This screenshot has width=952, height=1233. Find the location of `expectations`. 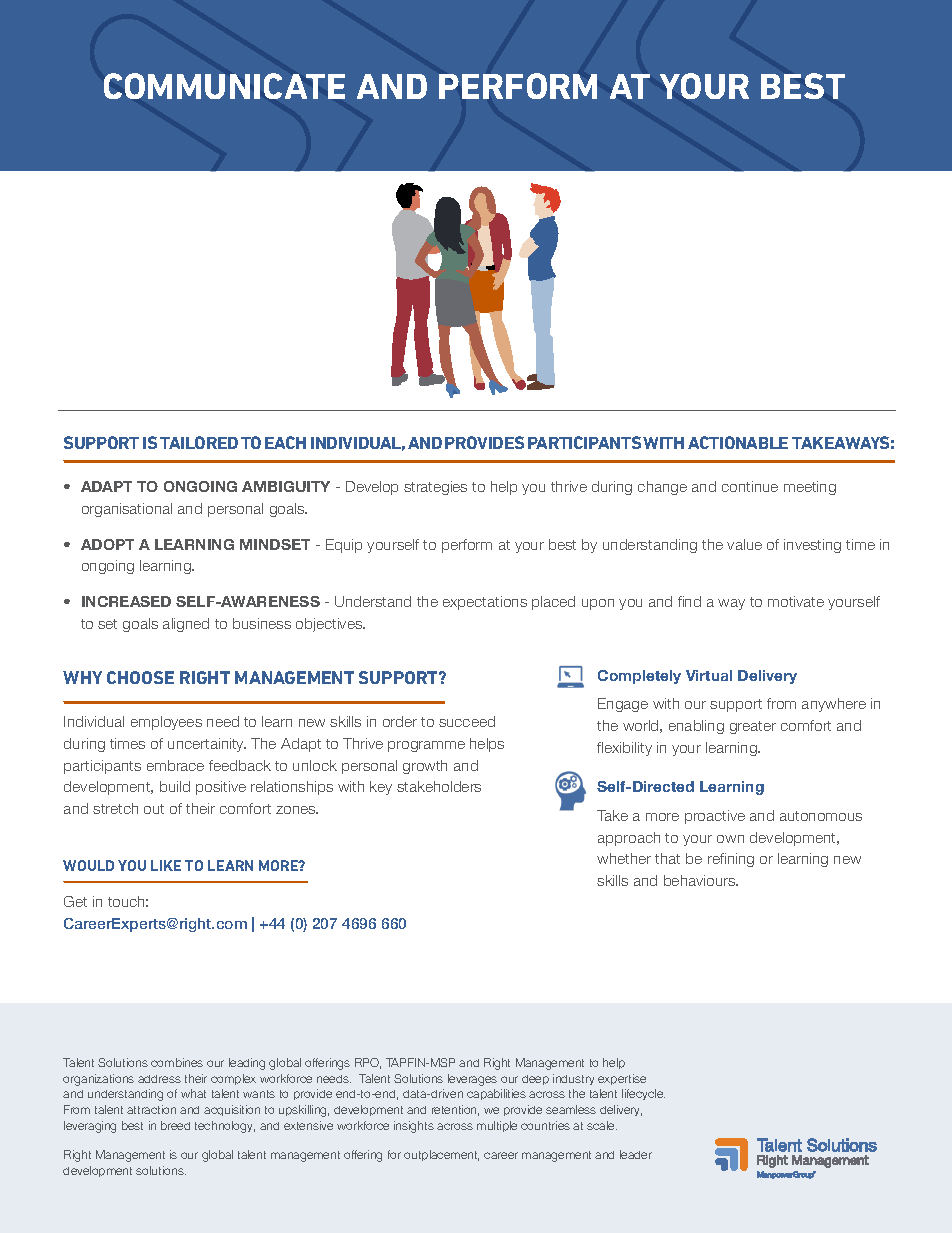

expectations is located at coordinates (485, 603).
